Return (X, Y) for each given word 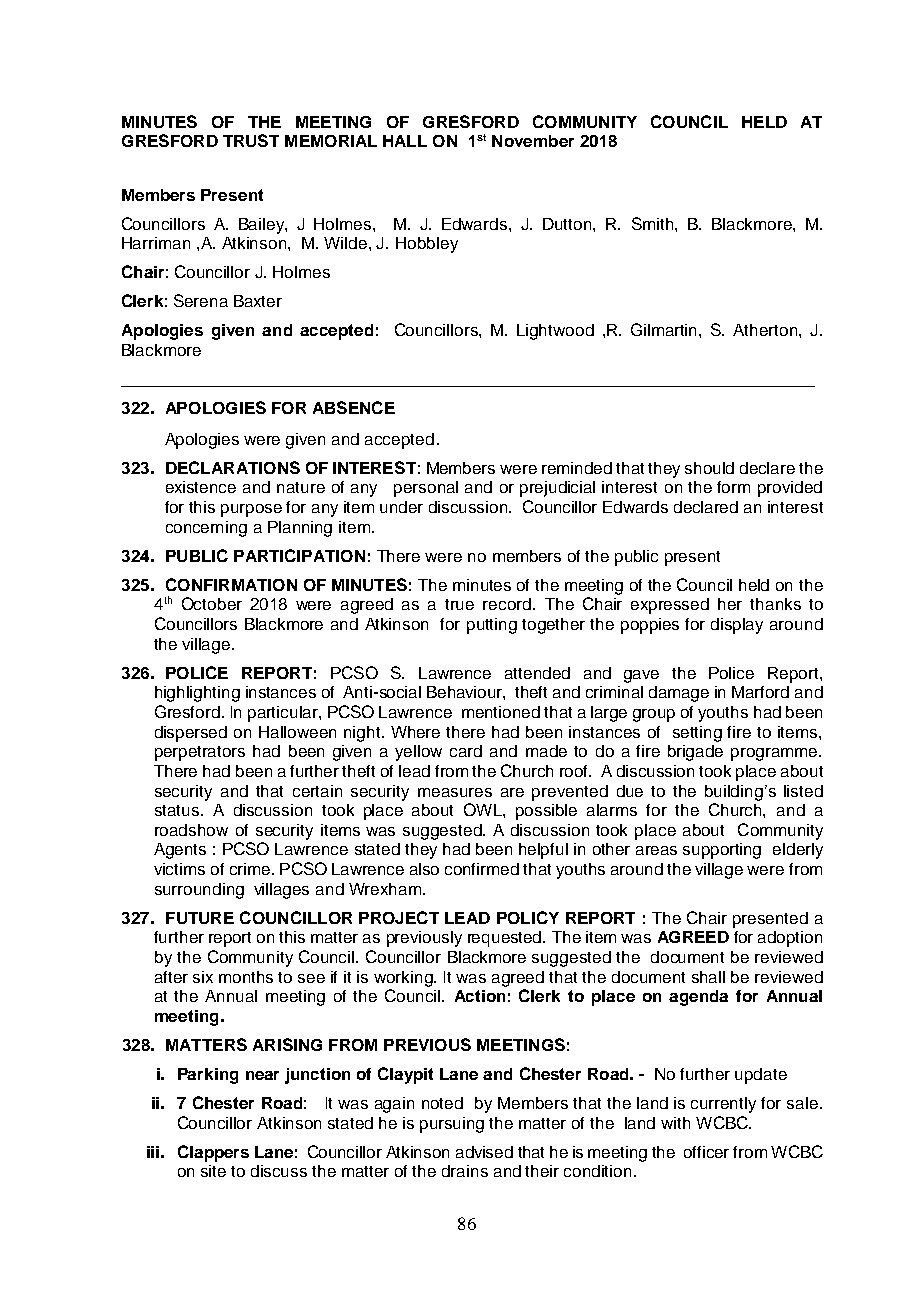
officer (706, 1152)
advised (484, 1152)
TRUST (251, 140)
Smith (652, 223)
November (533, 141)
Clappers (213, 1153)
